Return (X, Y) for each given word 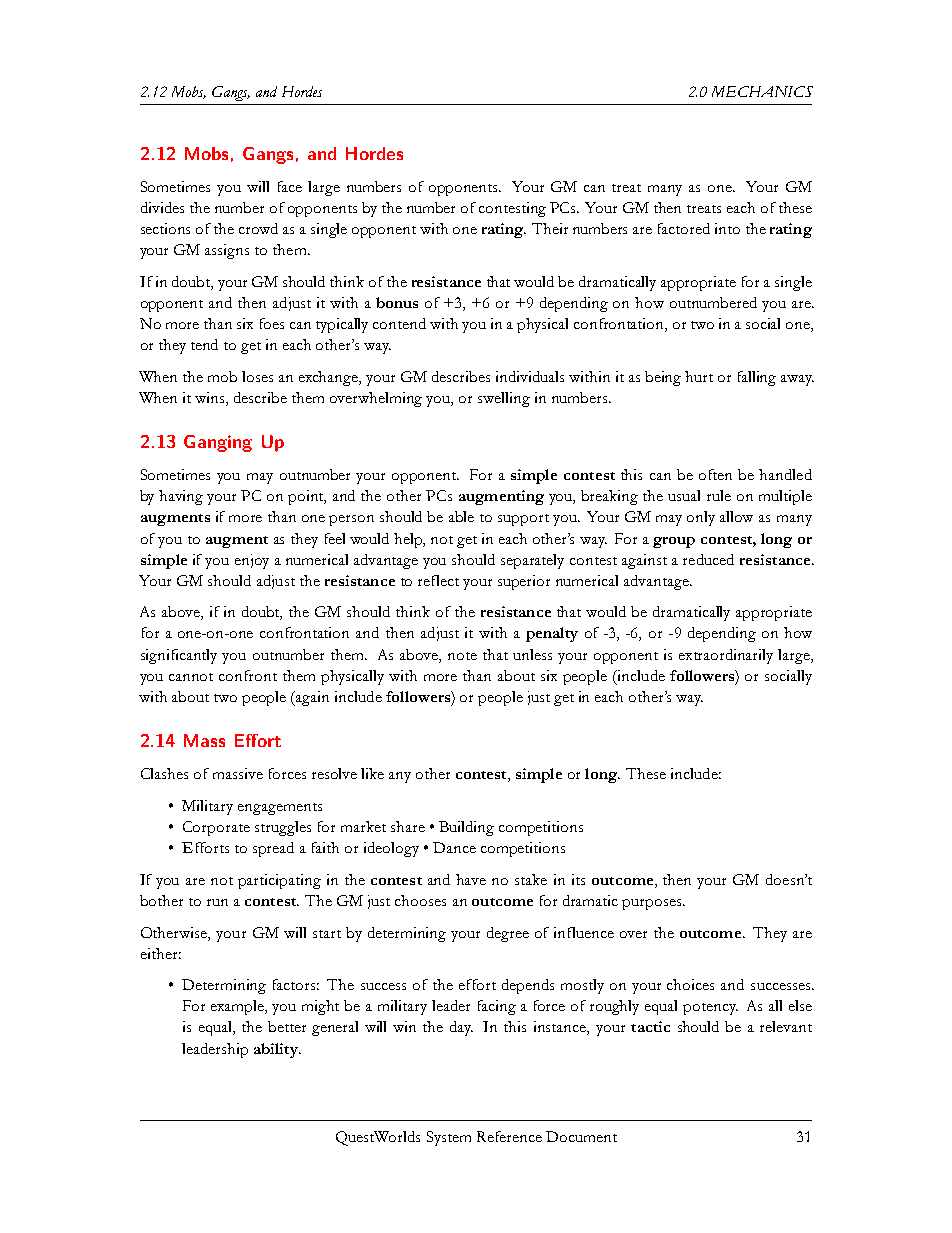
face (290, 186)
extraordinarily (726, 656)
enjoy (252, 561)
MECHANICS (762, 91)
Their (550, 228)
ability (277, 1050)
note (462, 656)
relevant (786, 1026)
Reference (509, 1136)
